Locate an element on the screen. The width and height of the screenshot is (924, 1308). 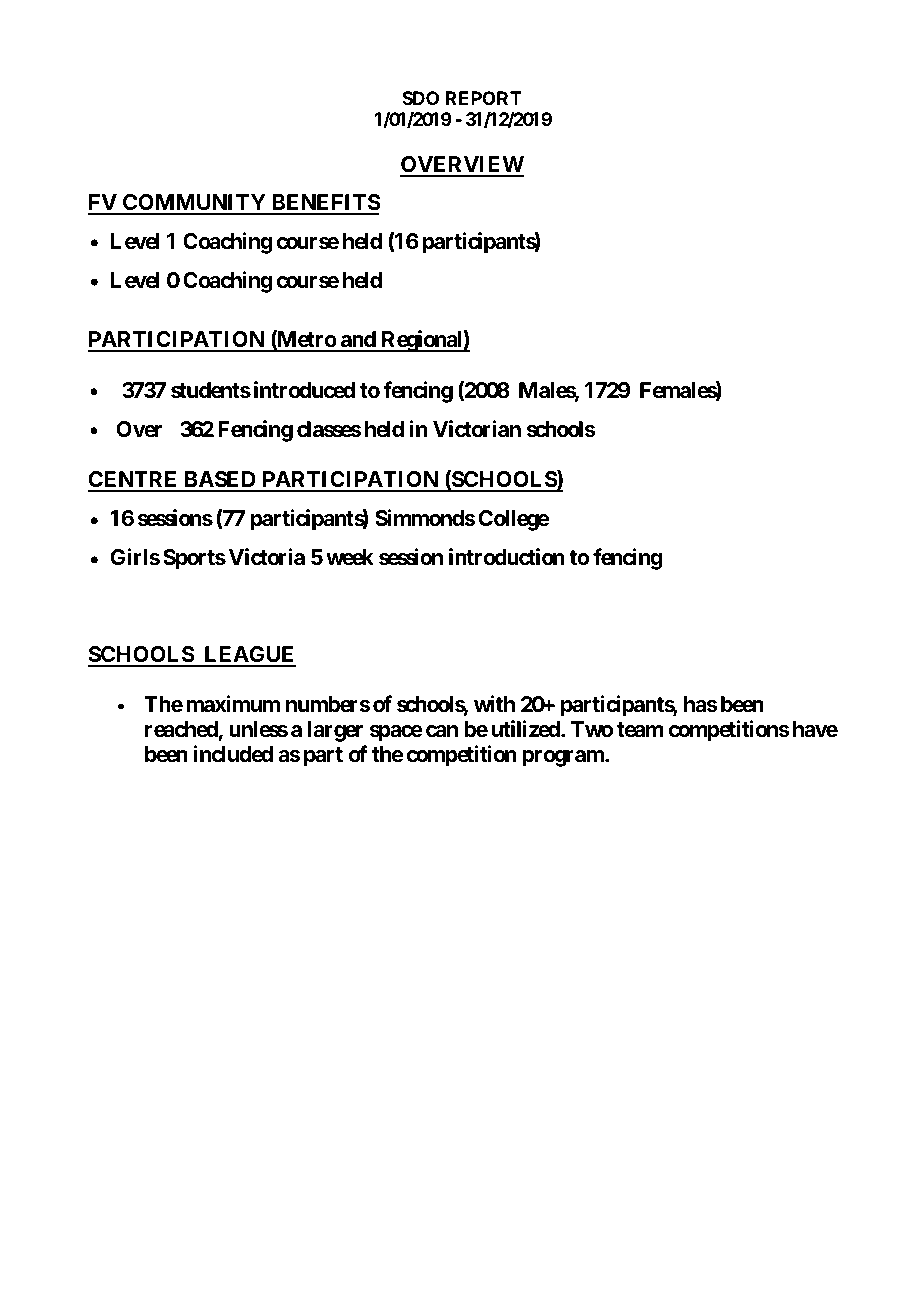
larger is located at coordinates (335, 731).
